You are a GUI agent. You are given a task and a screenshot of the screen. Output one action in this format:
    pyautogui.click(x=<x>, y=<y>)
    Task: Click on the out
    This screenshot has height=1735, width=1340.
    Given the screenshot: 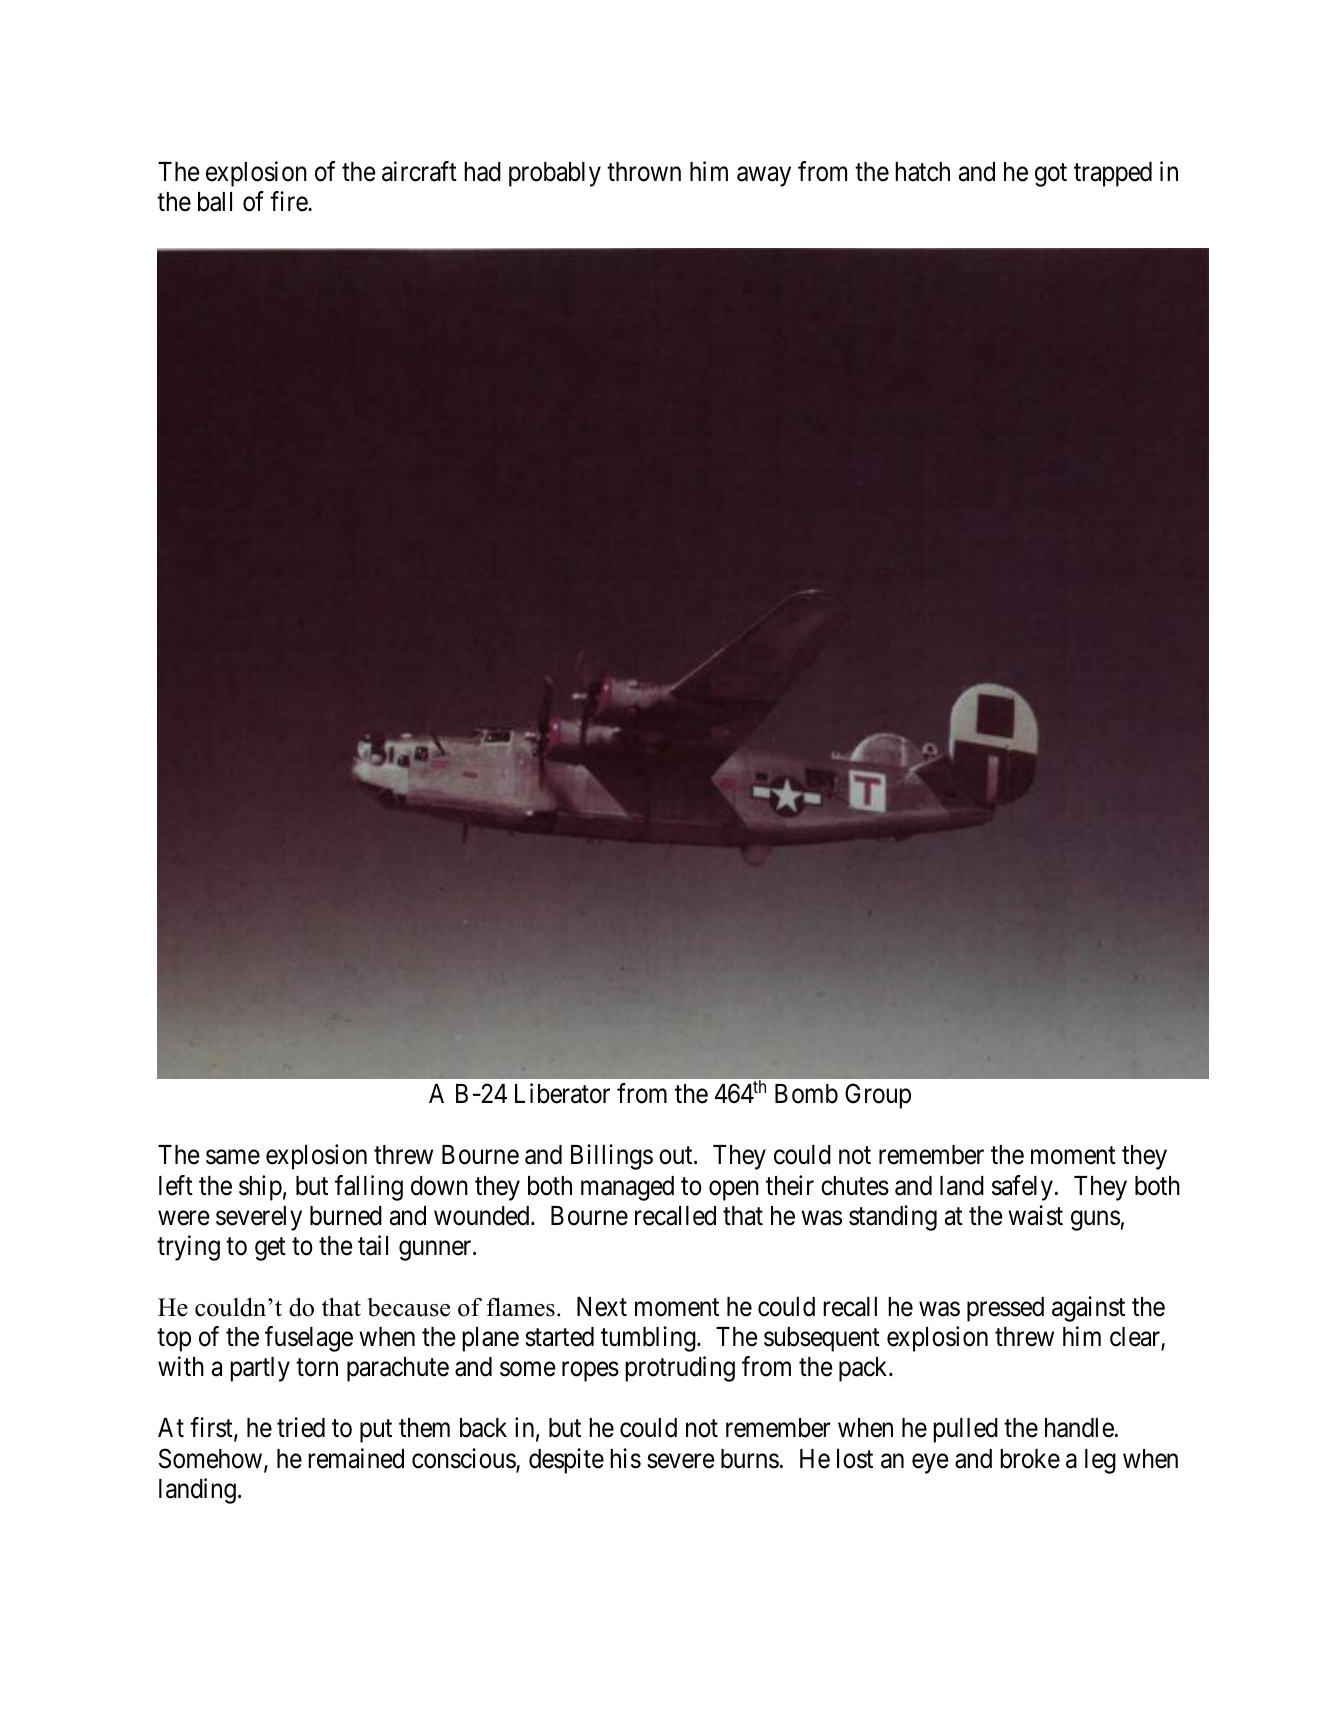 What is the action you would take?
    pyautogui.click(x=677, y=1156)
